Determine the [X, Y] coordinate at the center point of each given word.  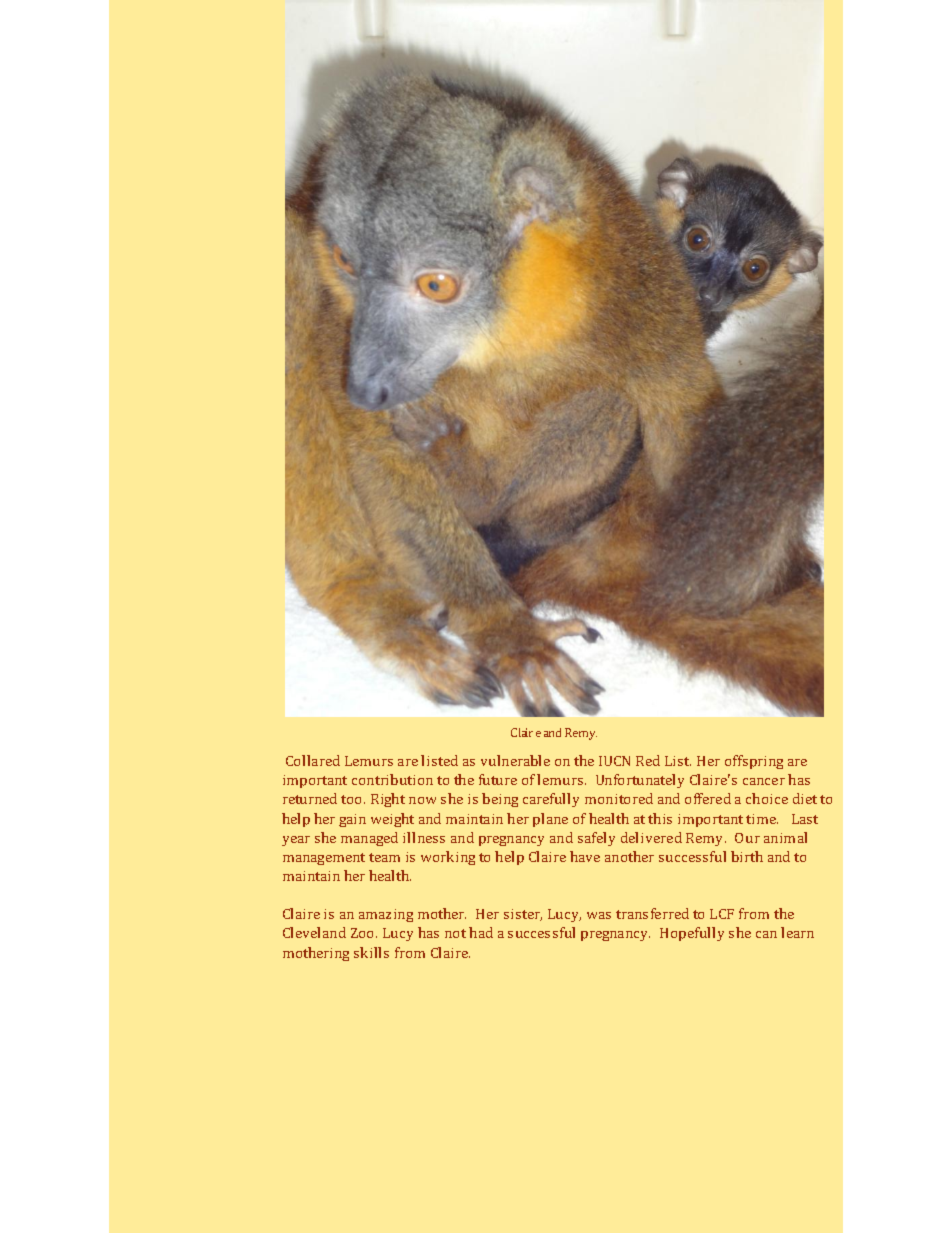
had [481, 932]
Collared [313, 760]
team [384, 857]
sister [523, 915]
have [585, 856]
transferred [652, 913]
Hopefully [692, 934]
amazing [386, 915]
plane [550, 820]
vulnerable [515, 760]
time [762, 819]
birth [747, 856]
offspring [754, 762]
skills [371, 952]
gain [352, 820]
